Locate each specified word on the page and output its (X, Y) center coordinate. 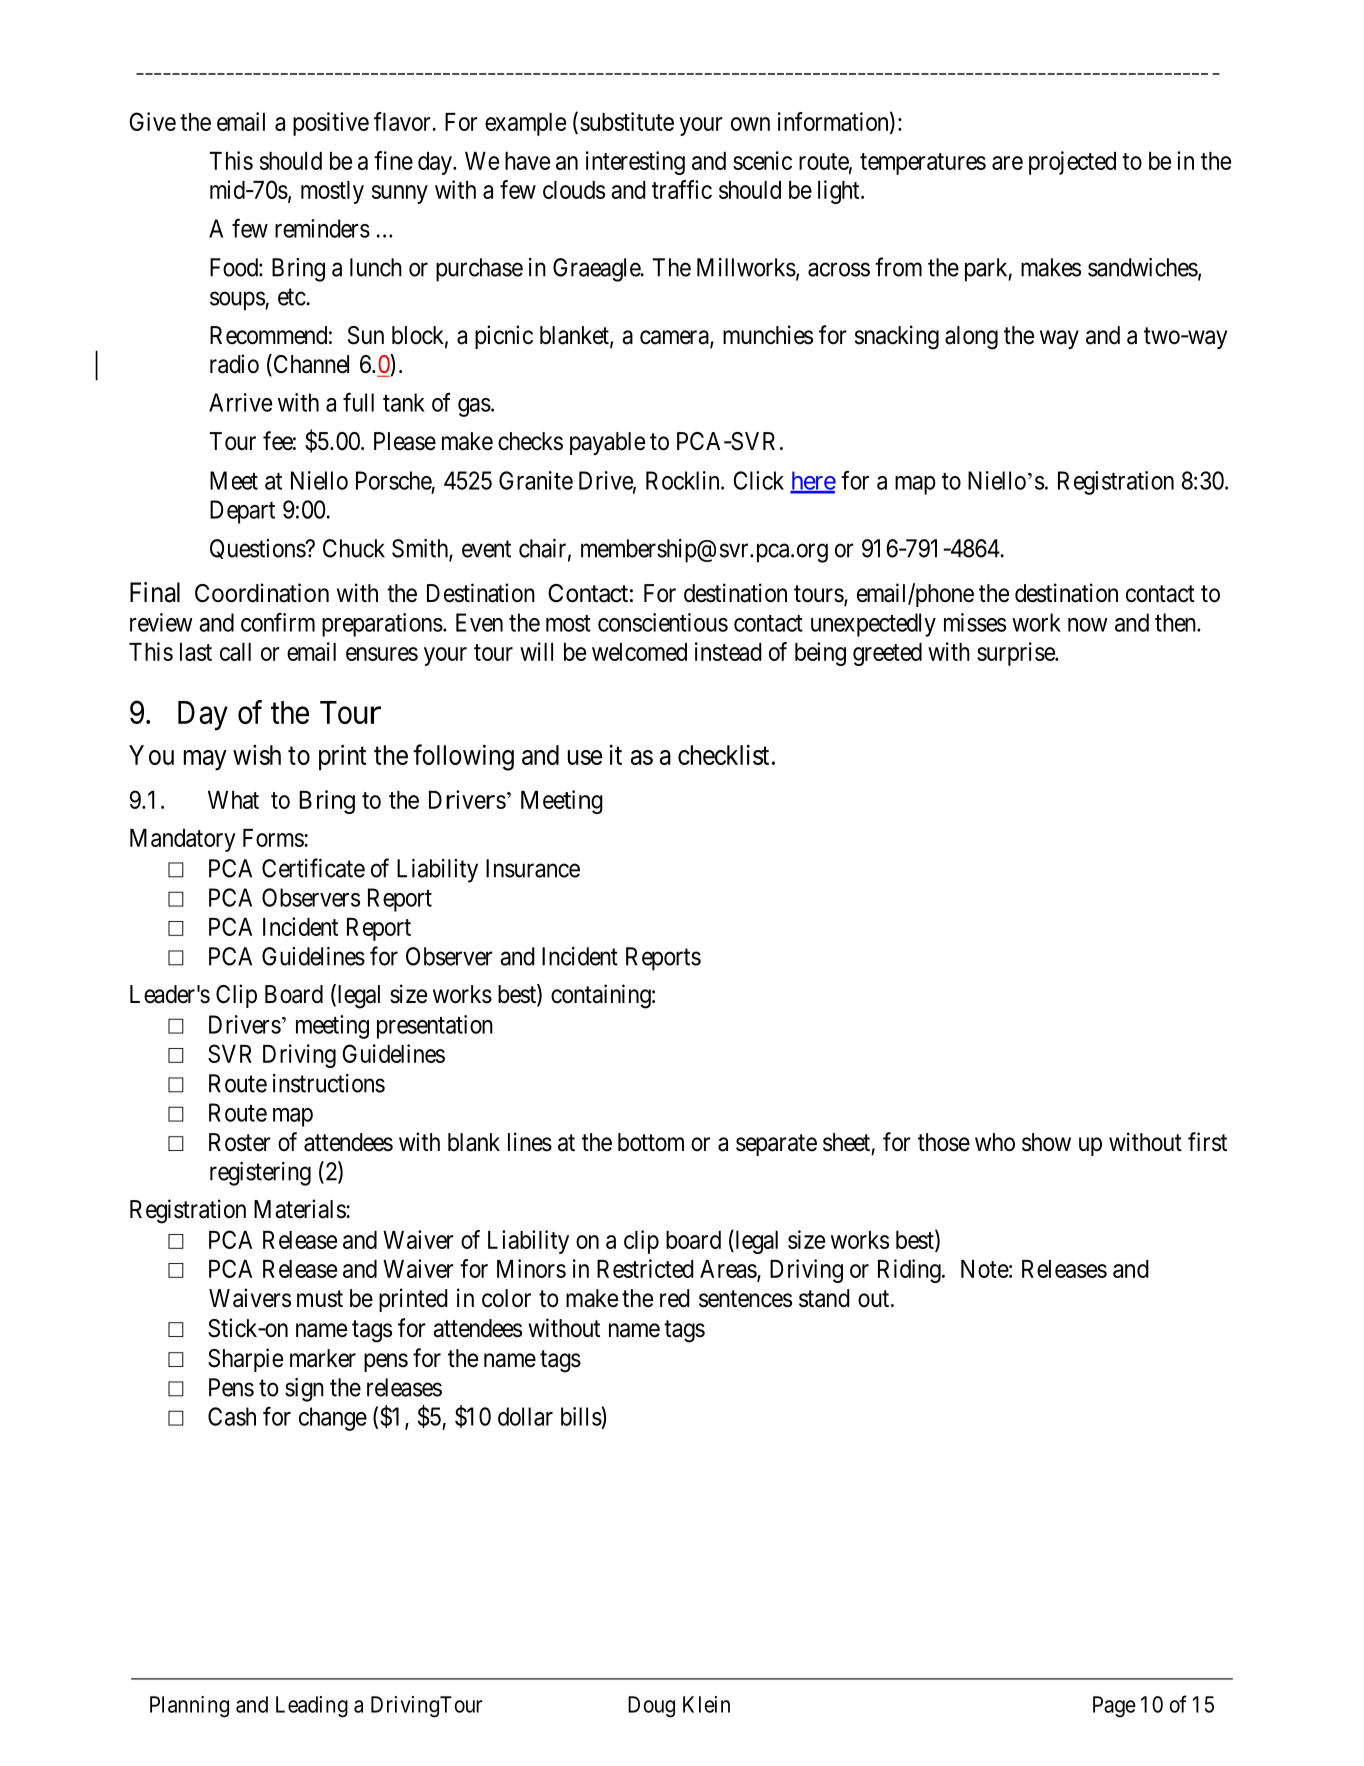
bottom (651, 1142)
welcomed (639, 652)
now (1088, 625)
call (235, 652)
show (1046, 1142)
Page (1114, 1707)
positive (331, 124)
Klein (706, 1704)
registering (260, 1174)
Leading (312, 1707)
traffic (682, 189)
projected (1072, 163)
